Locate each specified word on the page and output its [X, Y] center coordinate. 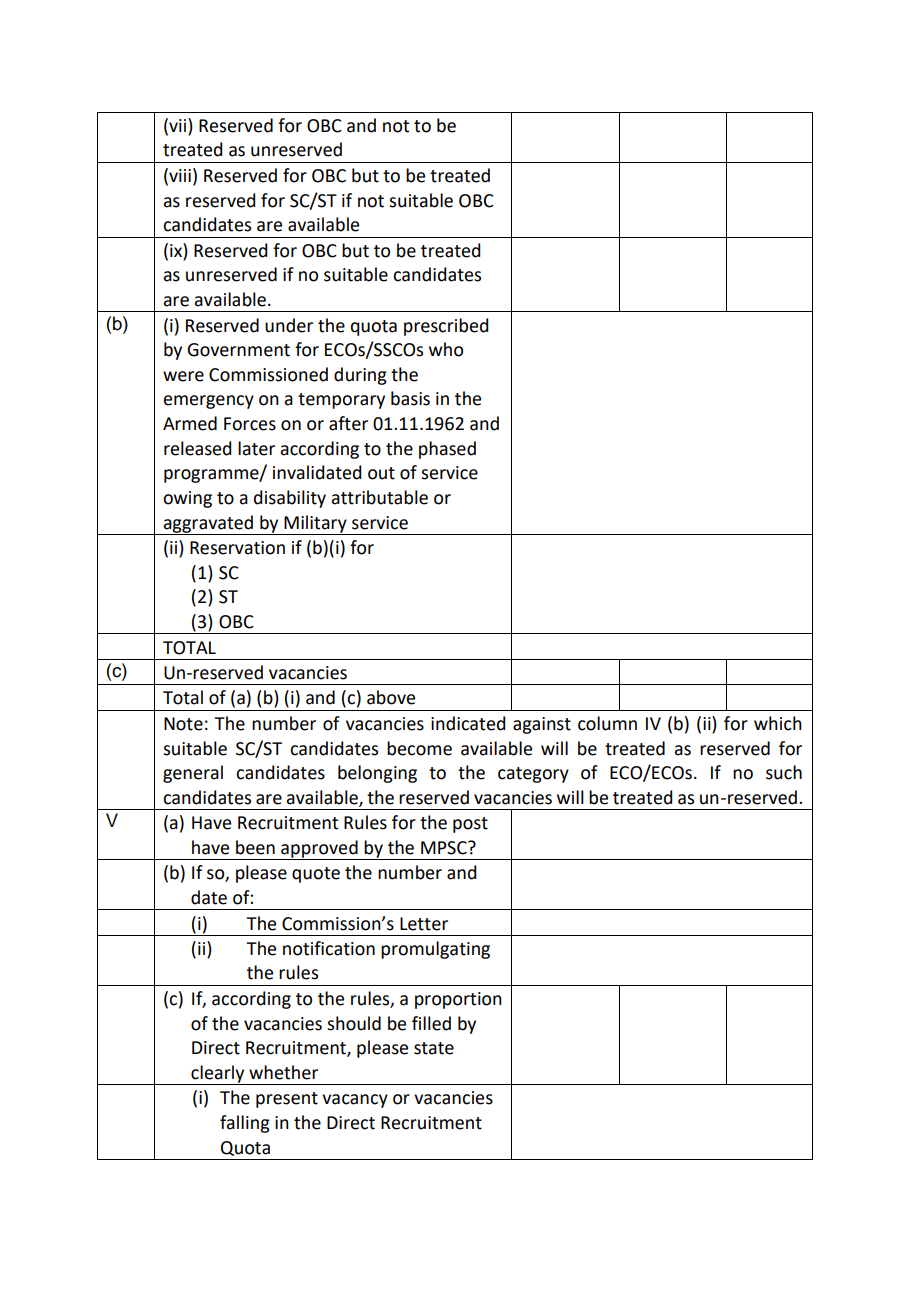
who [446, 349]
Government [238, 350]
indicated [468, 723]
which [778, 723]
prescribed [446, 327]
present [287, 1100]
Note [183, 724]
